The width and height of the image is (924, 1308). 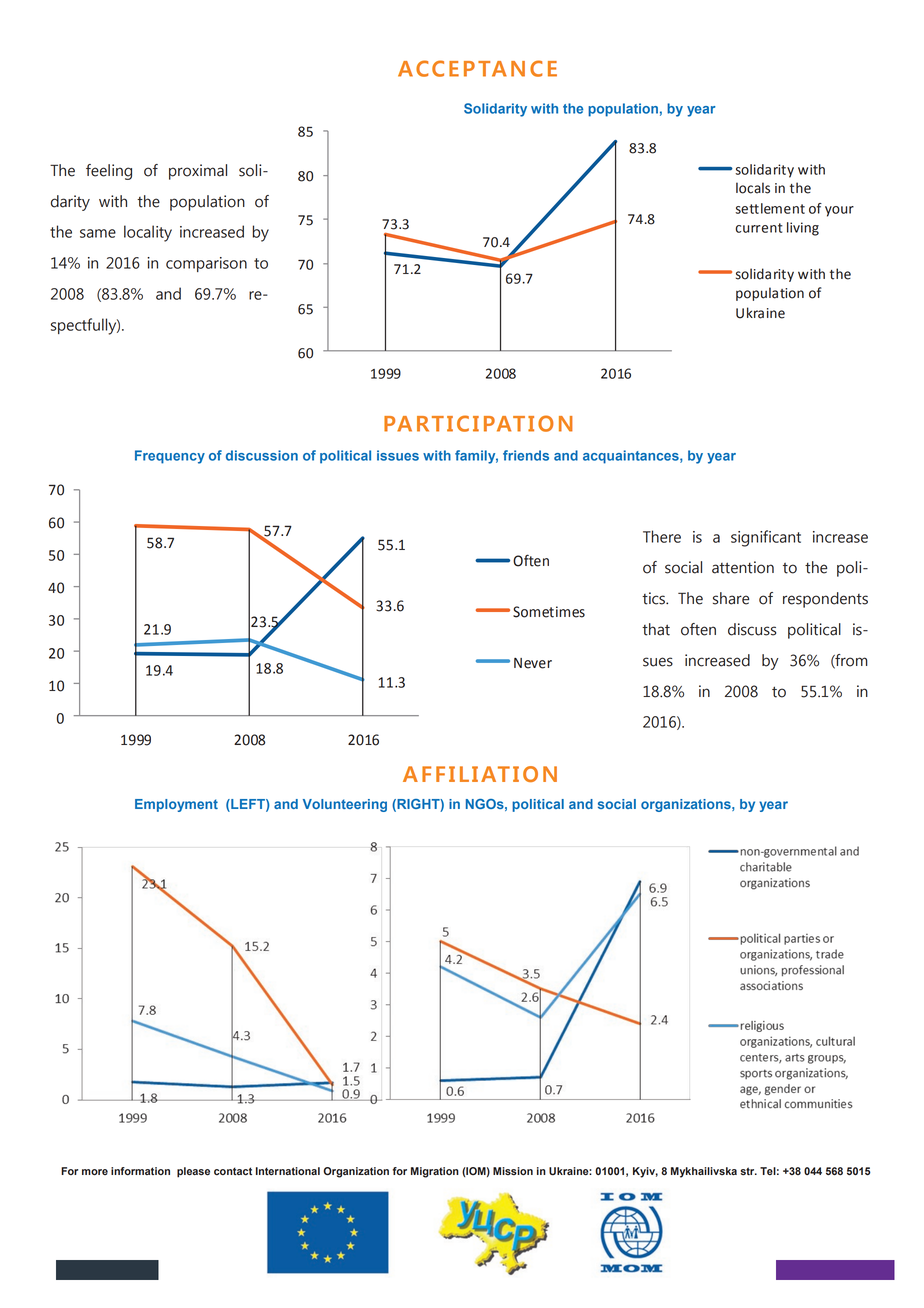 I want to click on proximal, so click(x=198, y=172).
